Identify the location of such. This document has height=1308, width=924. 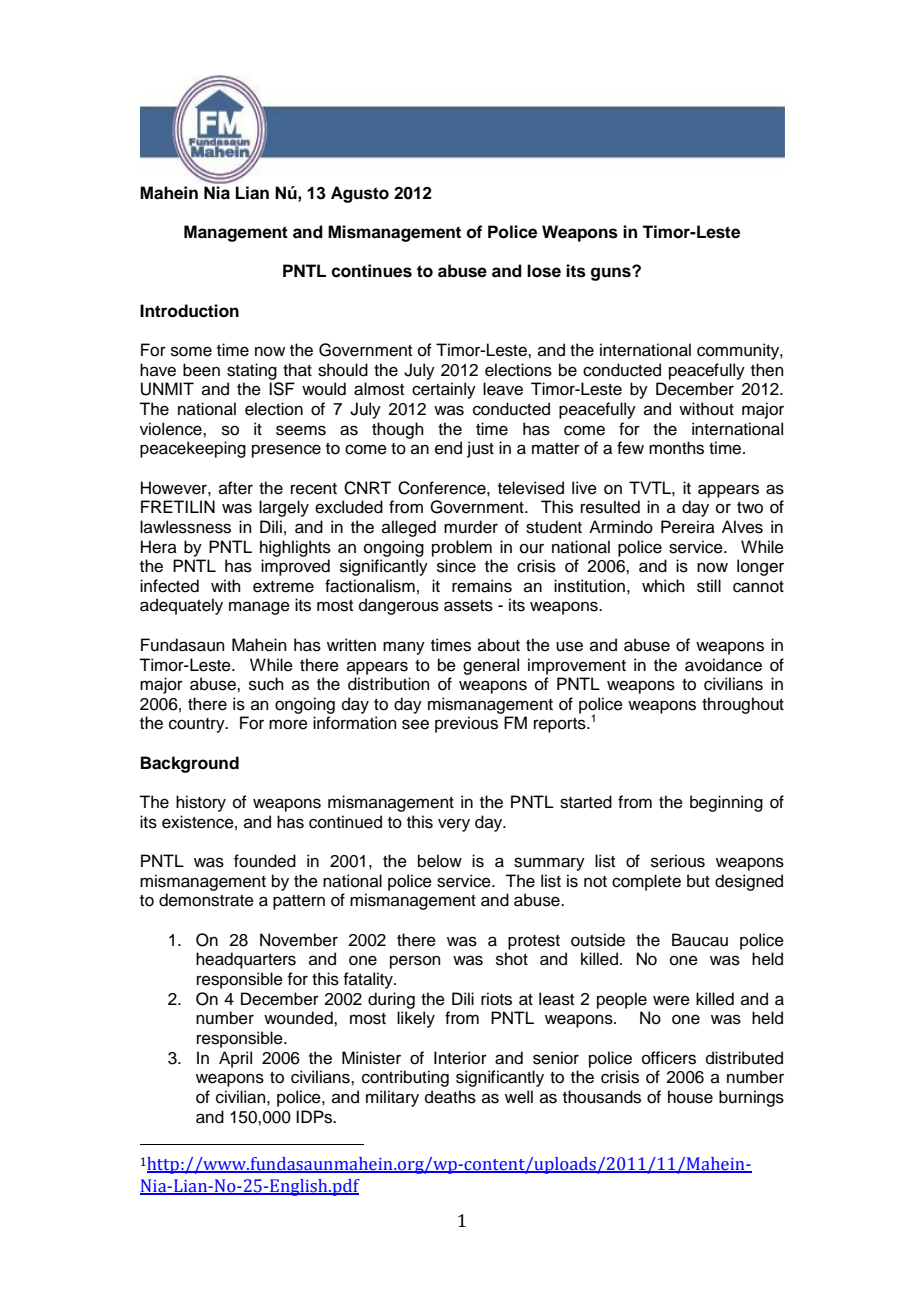
(266, 684).
